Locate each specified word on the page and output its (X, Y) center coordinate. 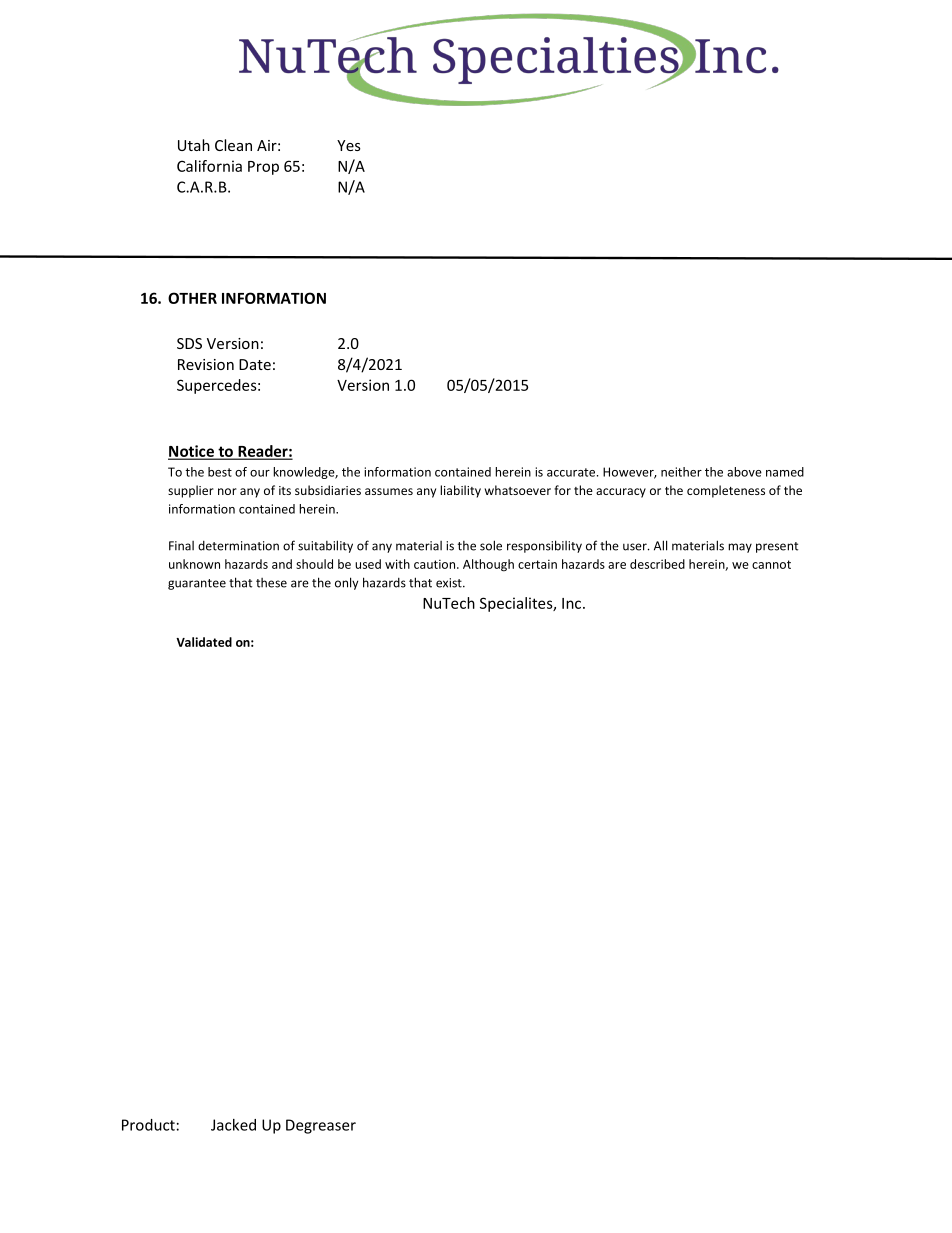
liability (460, 491)
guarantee (197, 584)
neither (681, 472)
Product (148, 1125)
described (657, 564)
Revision (206, 364)
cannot (771, 564)
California (209, 166)
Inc (573, 603)
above (744, 472)
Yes (349, 145)
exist (450, 583)
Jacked (233, 1125)
